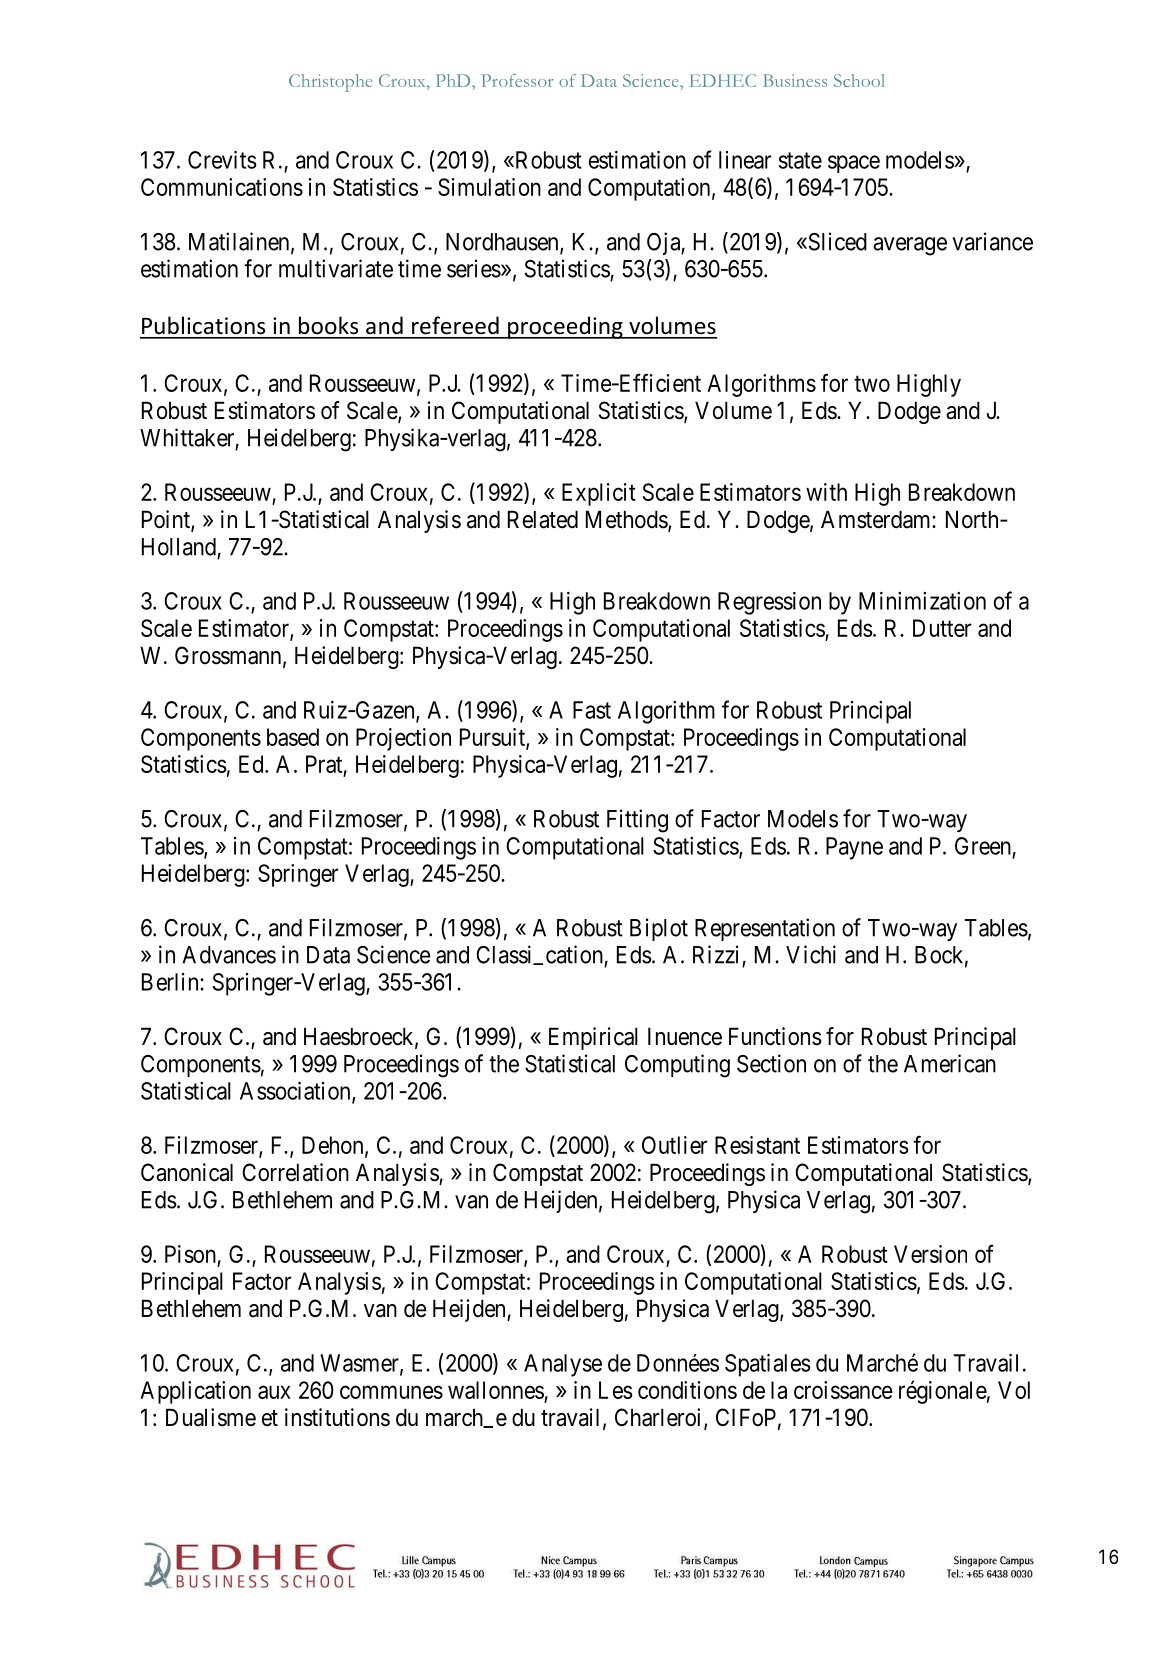 Image resolution: width=1174 pixels, height=1660 pixels. I want to click on Christophe, so click(330, 83).
